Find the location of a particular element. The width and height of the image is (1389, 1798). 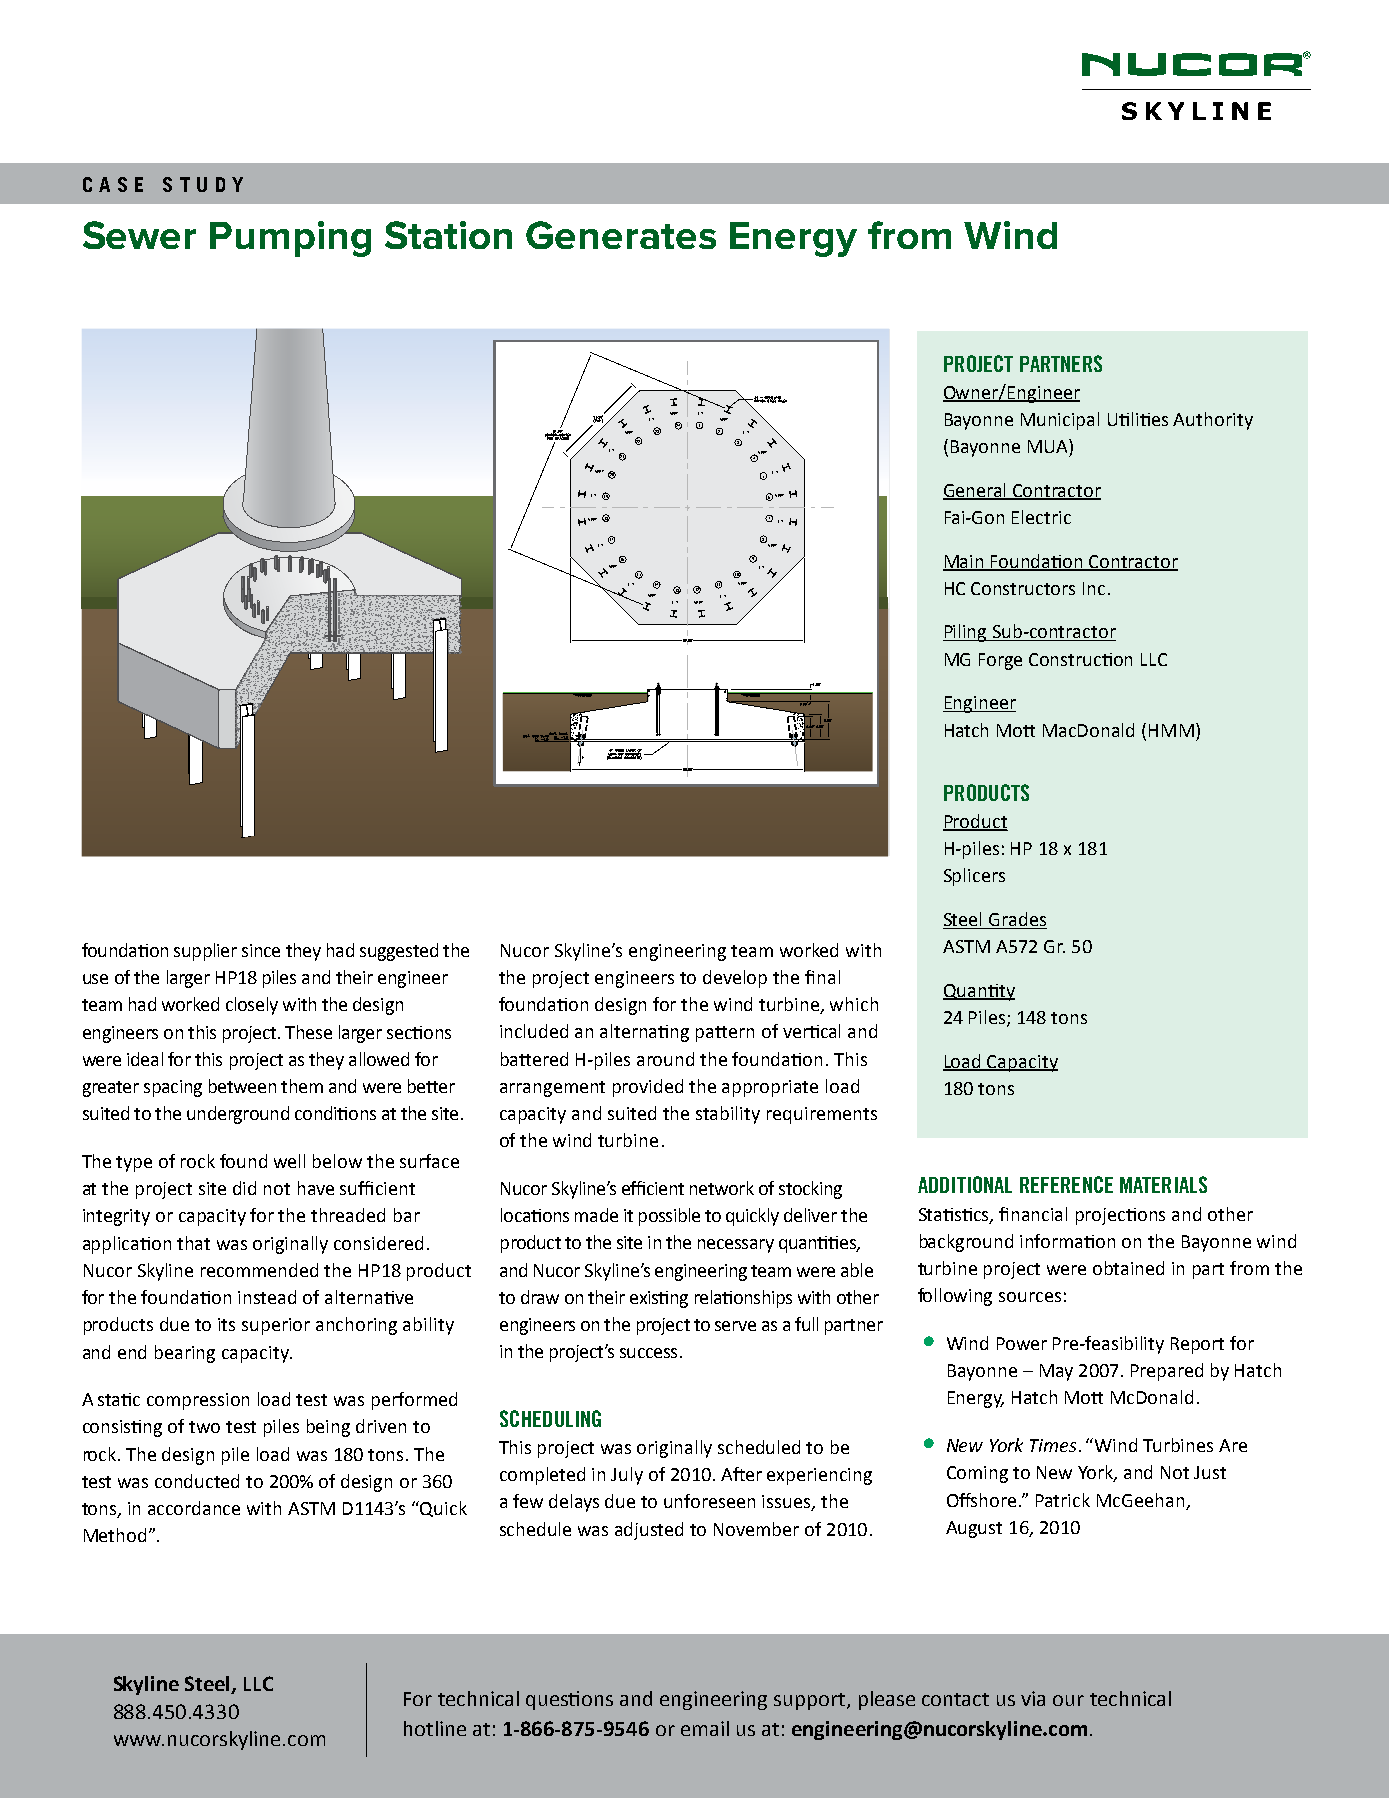

Piling is located at coordinates (966, 633).
